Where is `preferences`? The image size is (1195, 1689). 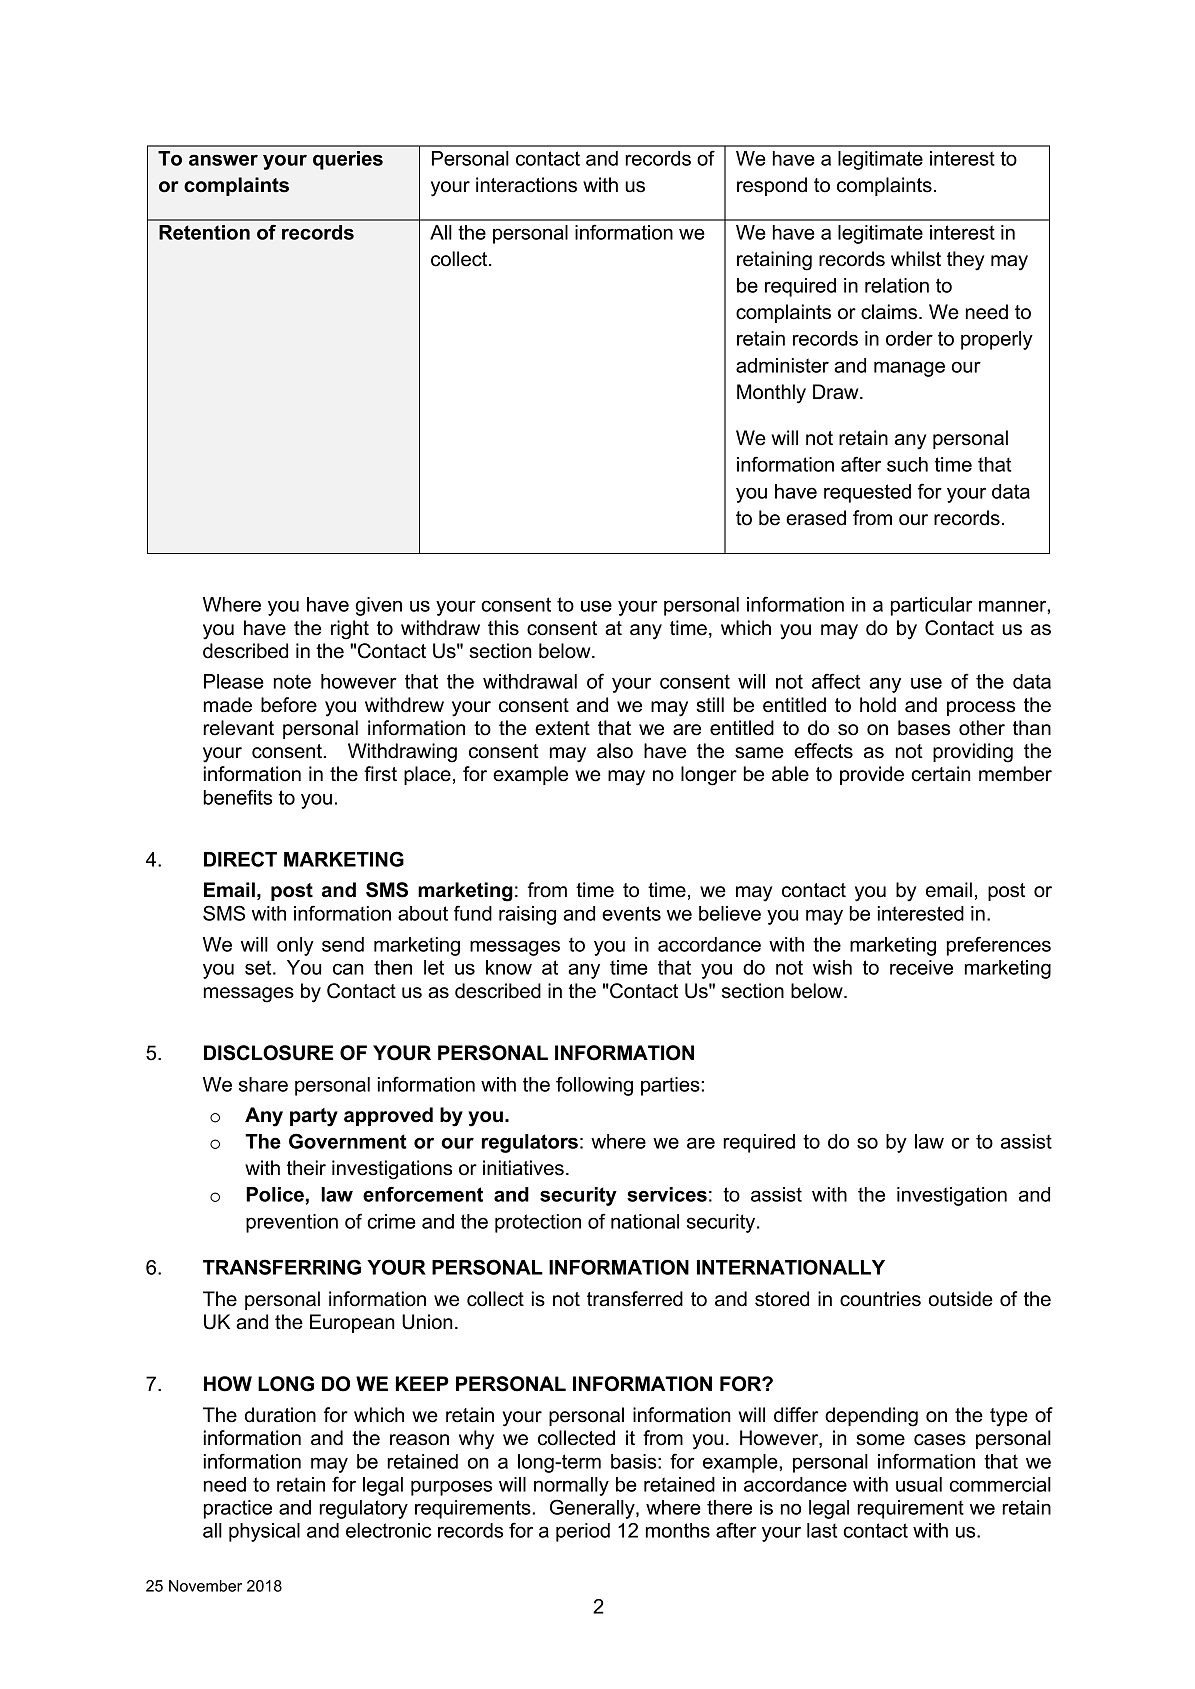
preferences is located at coordinates (999, 946).
